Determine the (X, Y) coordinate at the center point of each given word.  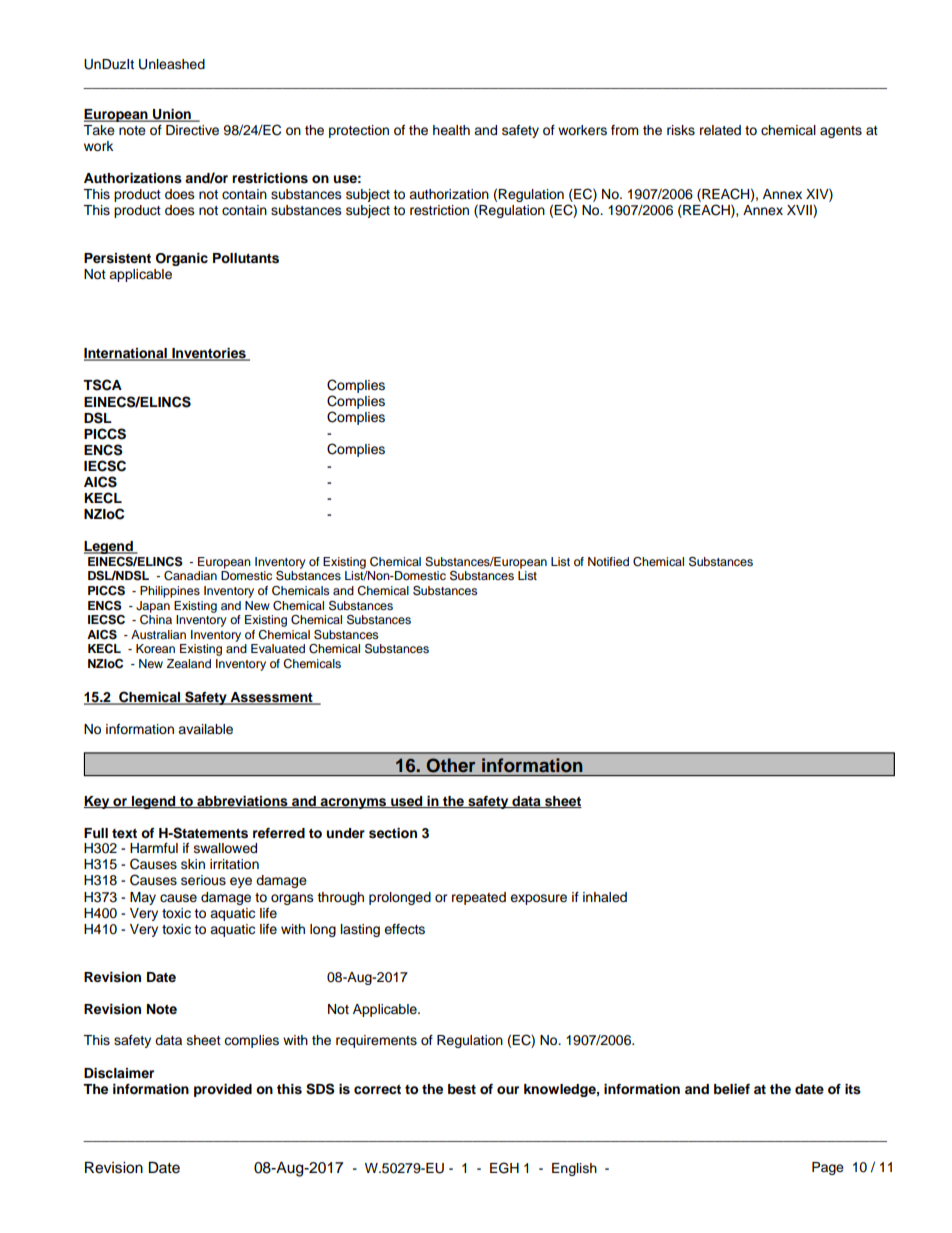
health (451, 130)
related (720, 130)
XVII (800, 211)
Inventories (209, 354)
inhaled (605, 897)
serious (203, 880)
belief (732, 1089)
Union (172, 115)
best (462, 1089)
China (156, 620)
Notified (608, 561)
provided (223, 1090)
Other (450, 765)
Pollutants (246, 258)
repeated (479, 898)
